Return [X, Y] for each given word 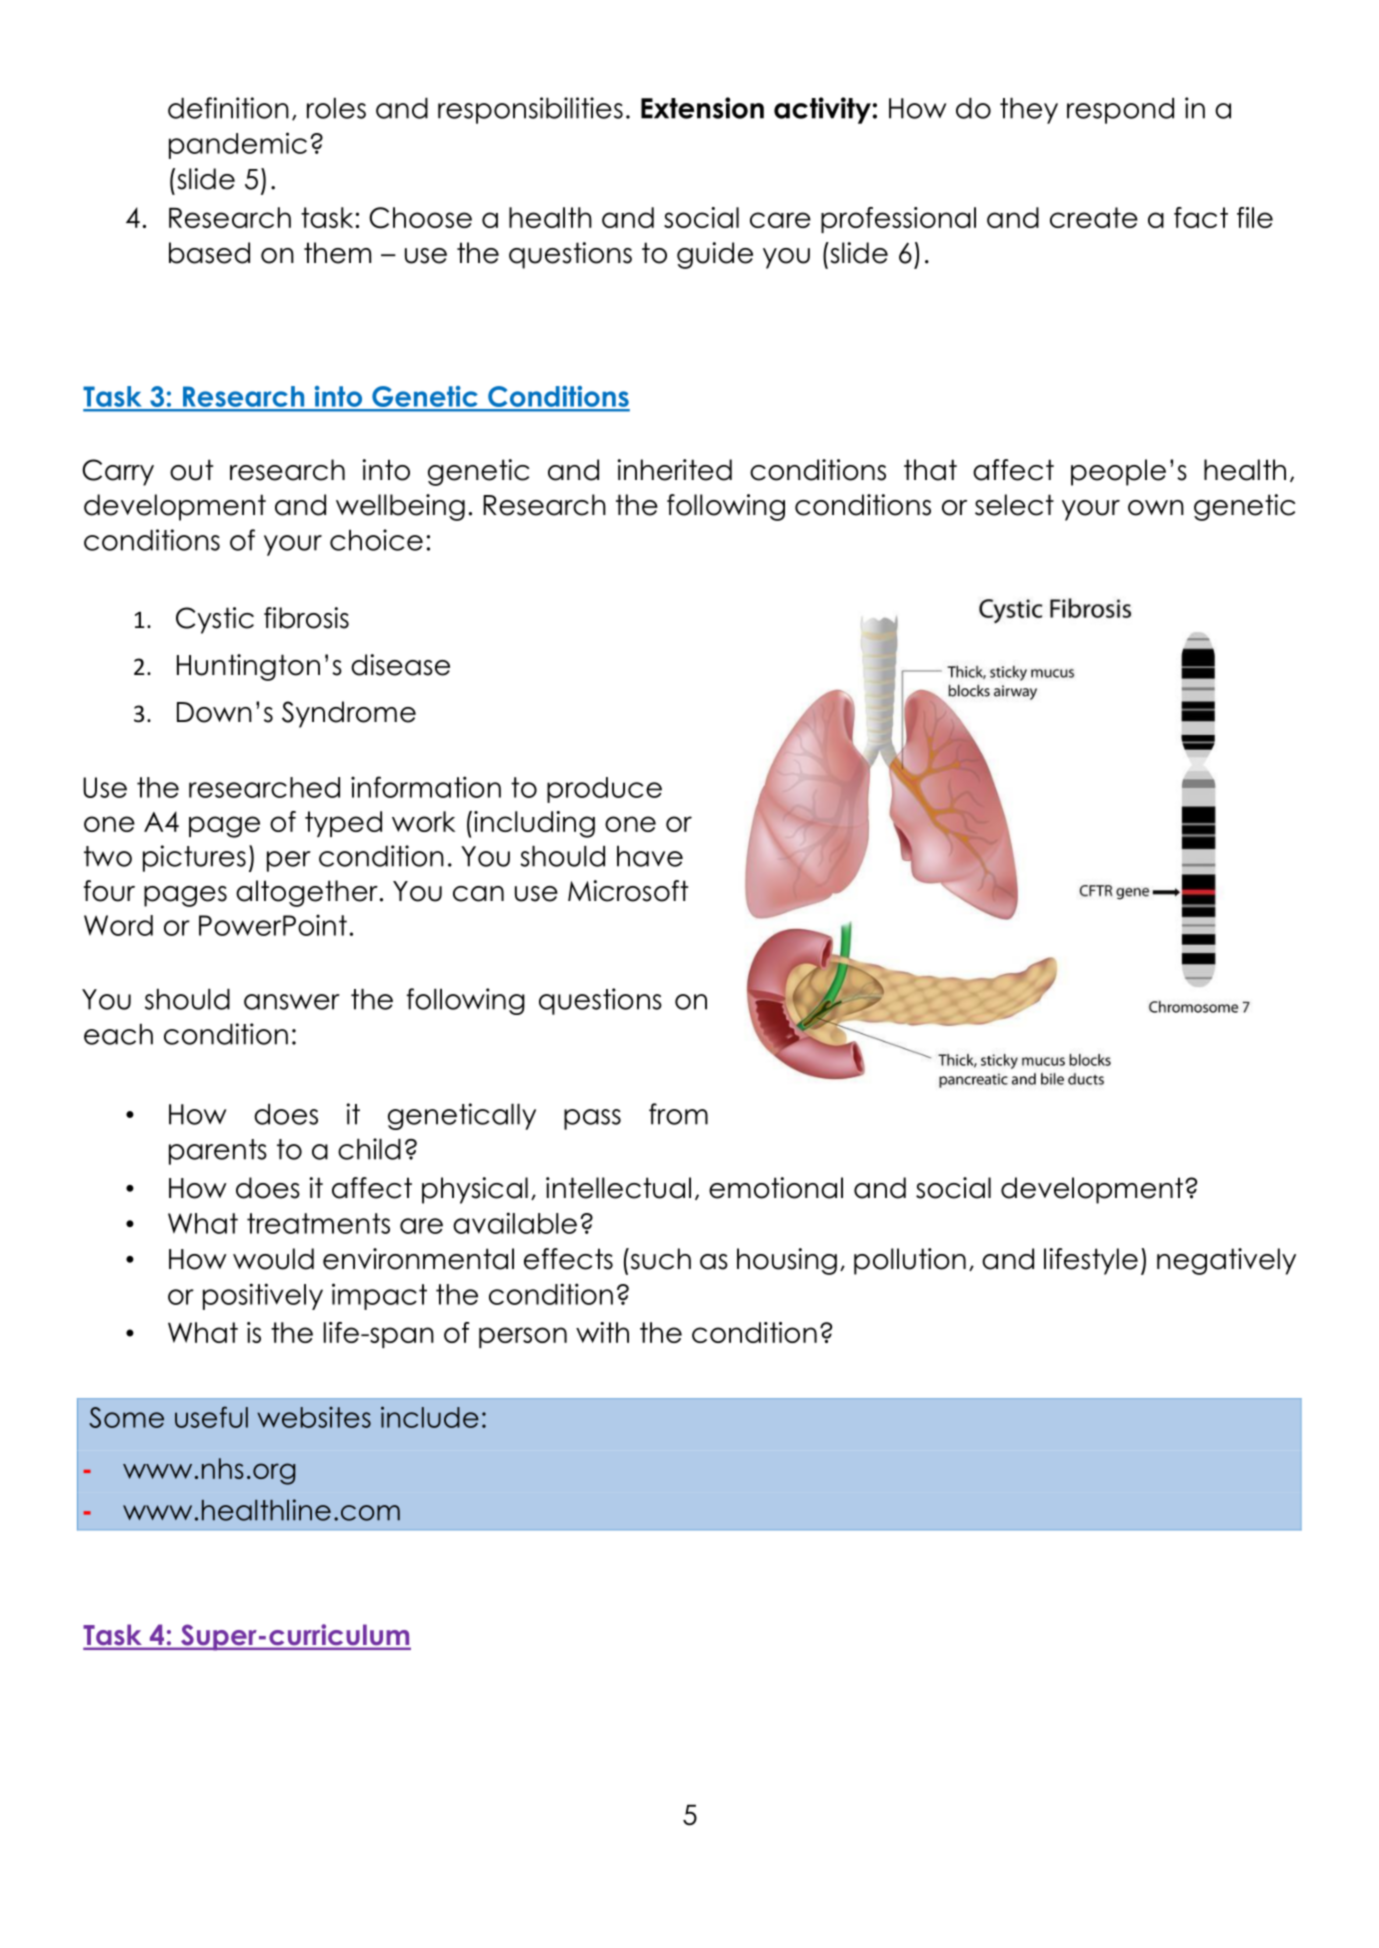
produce [604, 790]
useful [211, 1417]
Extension [702, 108]
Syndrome [349, 714]
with [602, 1332]
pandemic [238, 145]
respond [1120, 111]
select [1014, 505]
